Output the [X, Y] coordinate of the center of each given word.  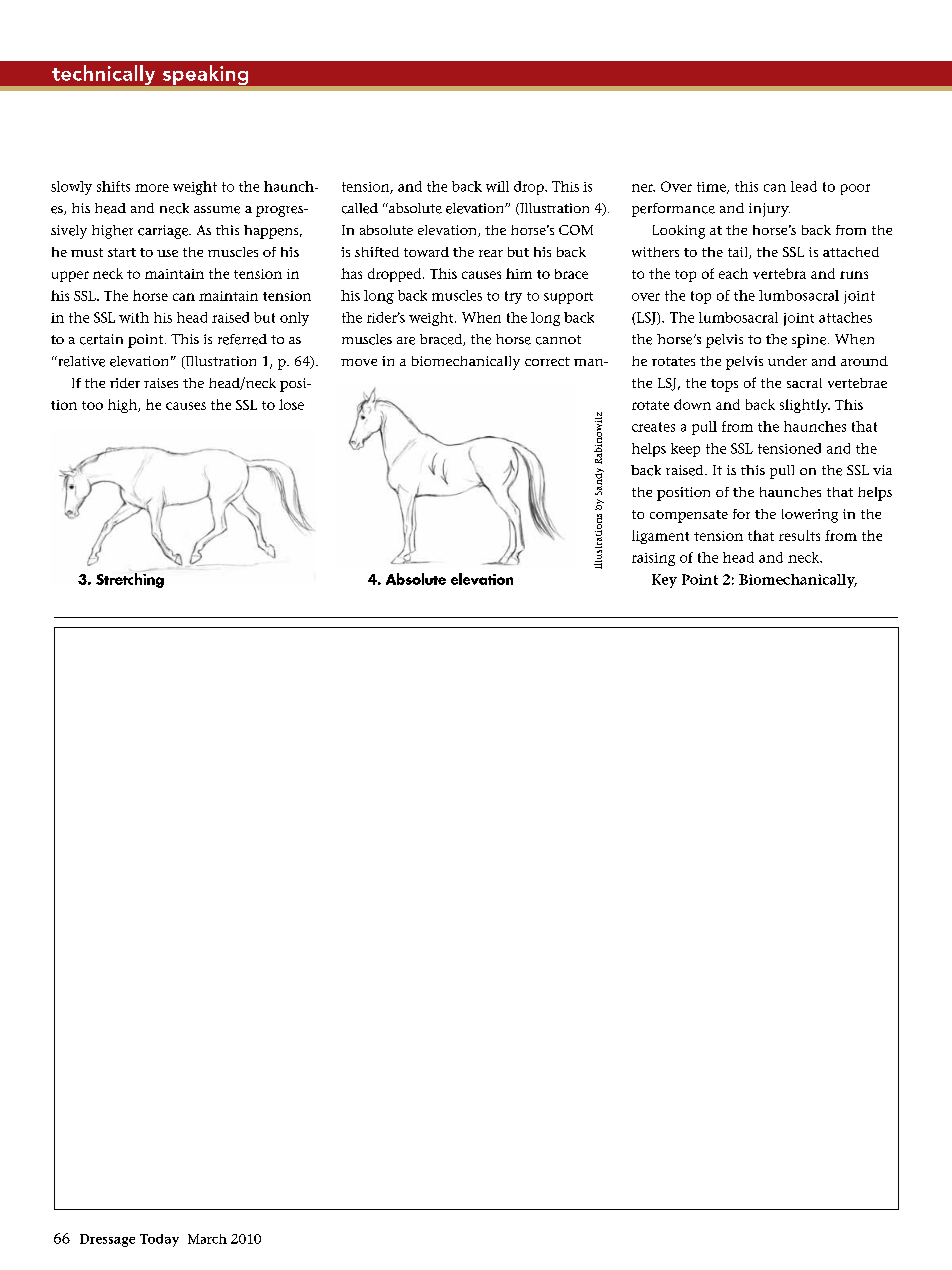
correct [547, 361]
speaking [205, 75]
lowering [810, 516]
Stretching [130, 580]
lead [804, 186]
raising [653, 559]
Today [159, 1240]
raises [161, 383]
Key [664, 581]
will [497, 186]
